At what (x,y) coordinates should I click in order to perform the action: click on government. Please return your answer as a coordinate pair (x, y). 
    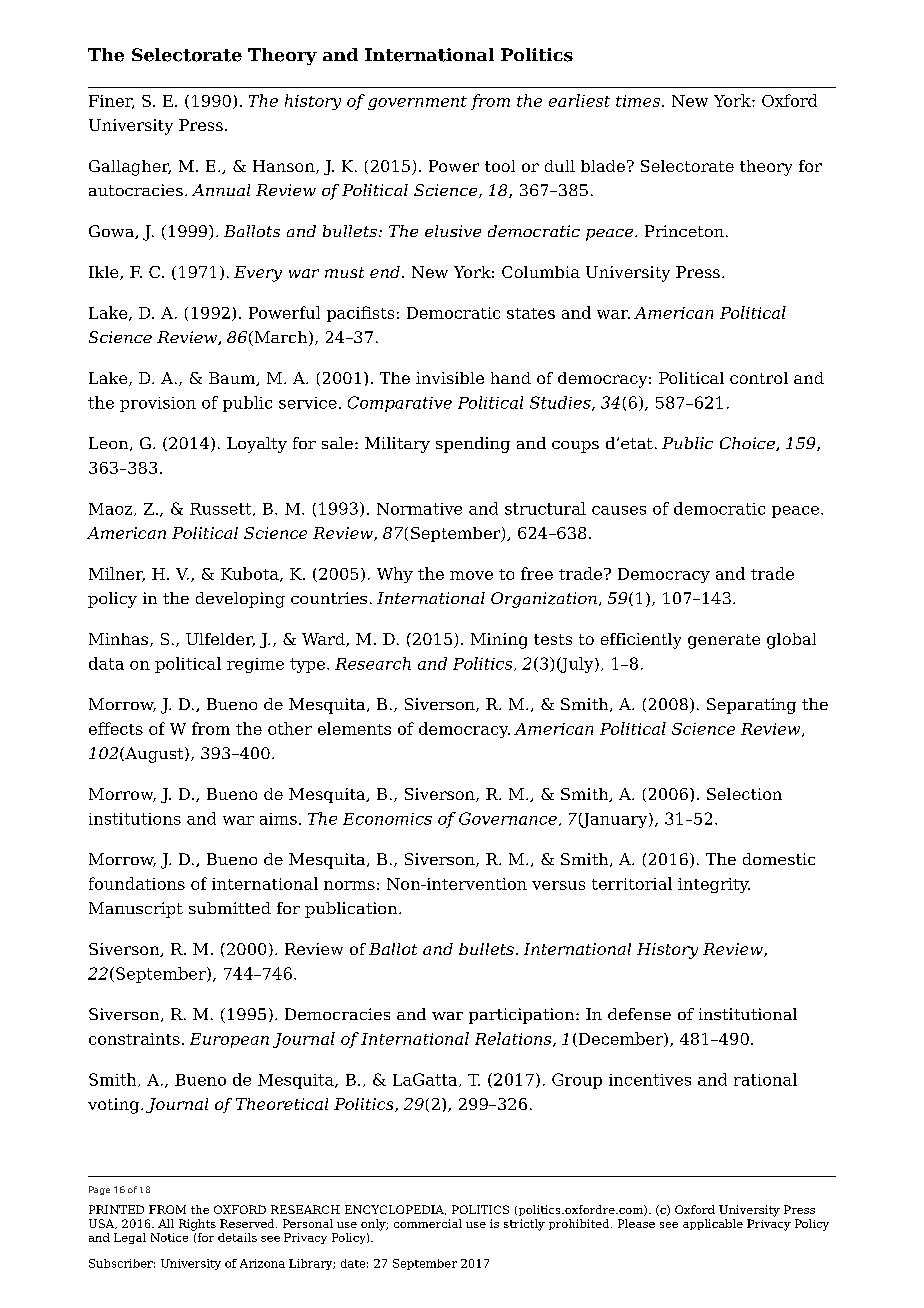
    Looking at the image, I should click on (417, 103).
